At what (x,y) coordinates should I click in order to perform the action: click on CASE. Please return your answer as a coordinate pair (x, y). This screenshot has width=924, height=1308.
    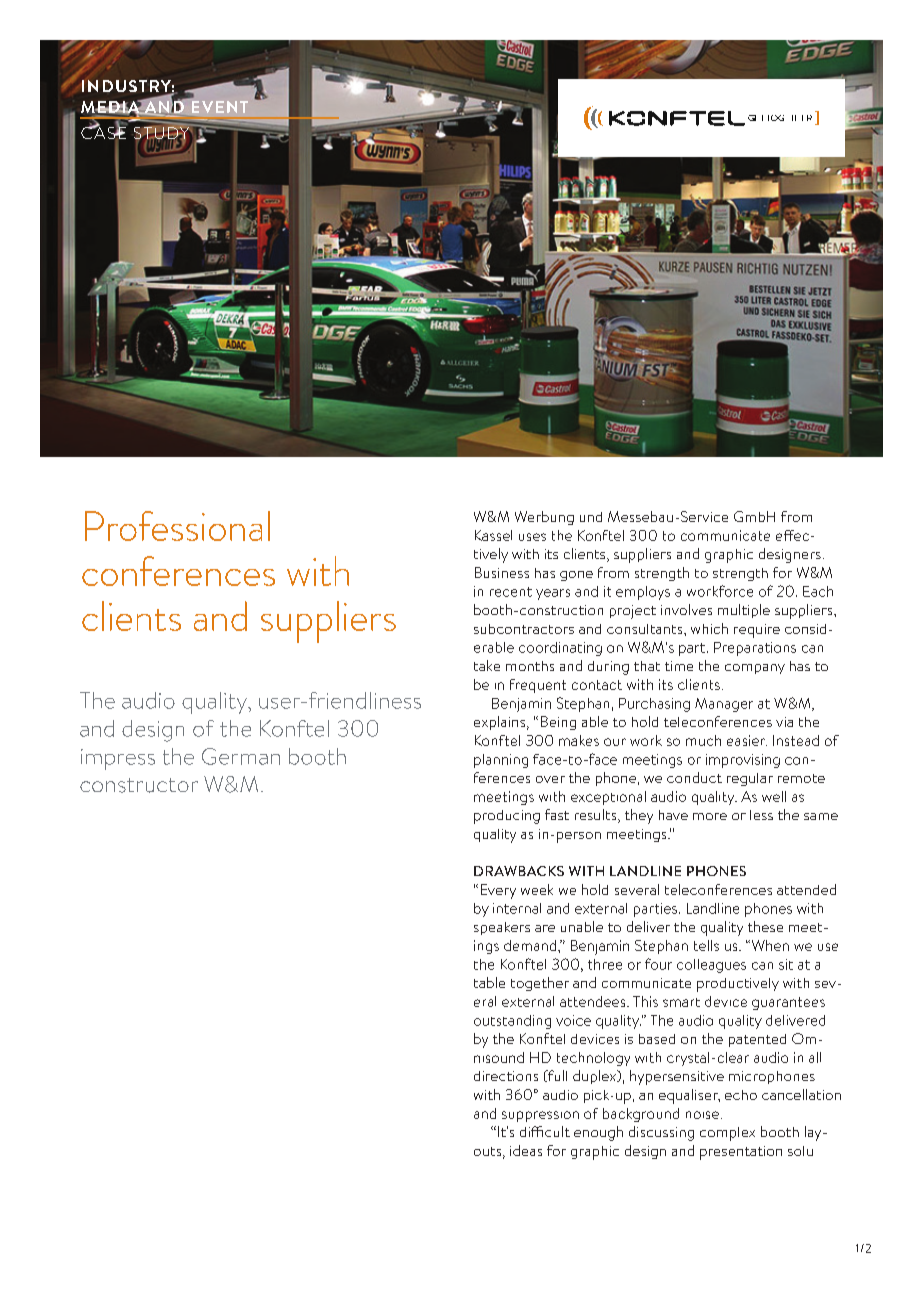
    Looking at the image, I should click on (104, 133).
